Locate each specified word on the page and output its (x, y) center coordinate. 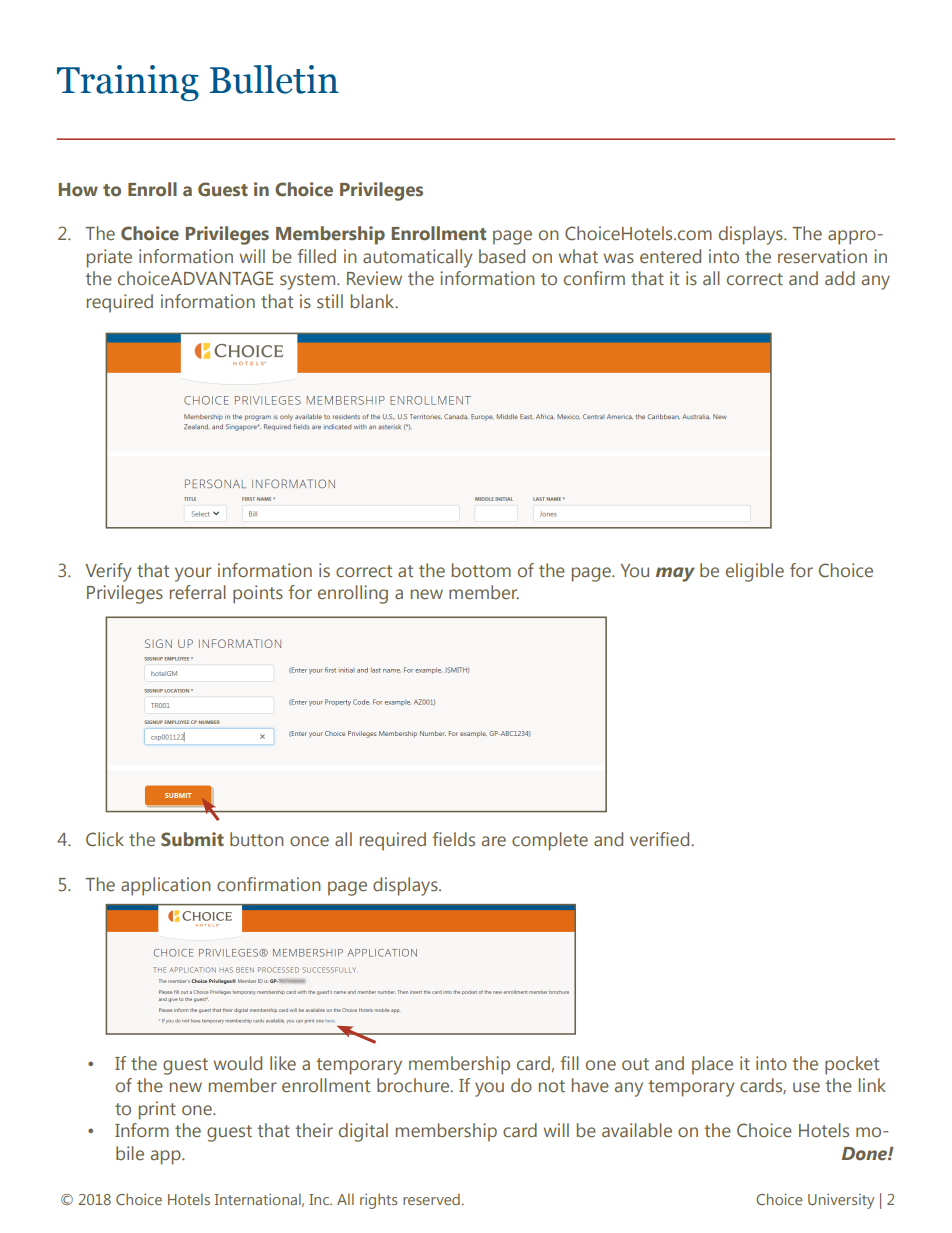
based (502, 256)
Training (128, 83)
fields (454, 839)
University (841, 1201)
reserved (431, 1199)
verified (661, 839)
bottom (481, 570)
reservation (822, 256)
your (193, 574)
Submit (192, 839)
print (157, 1110)
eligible (755, 572)
